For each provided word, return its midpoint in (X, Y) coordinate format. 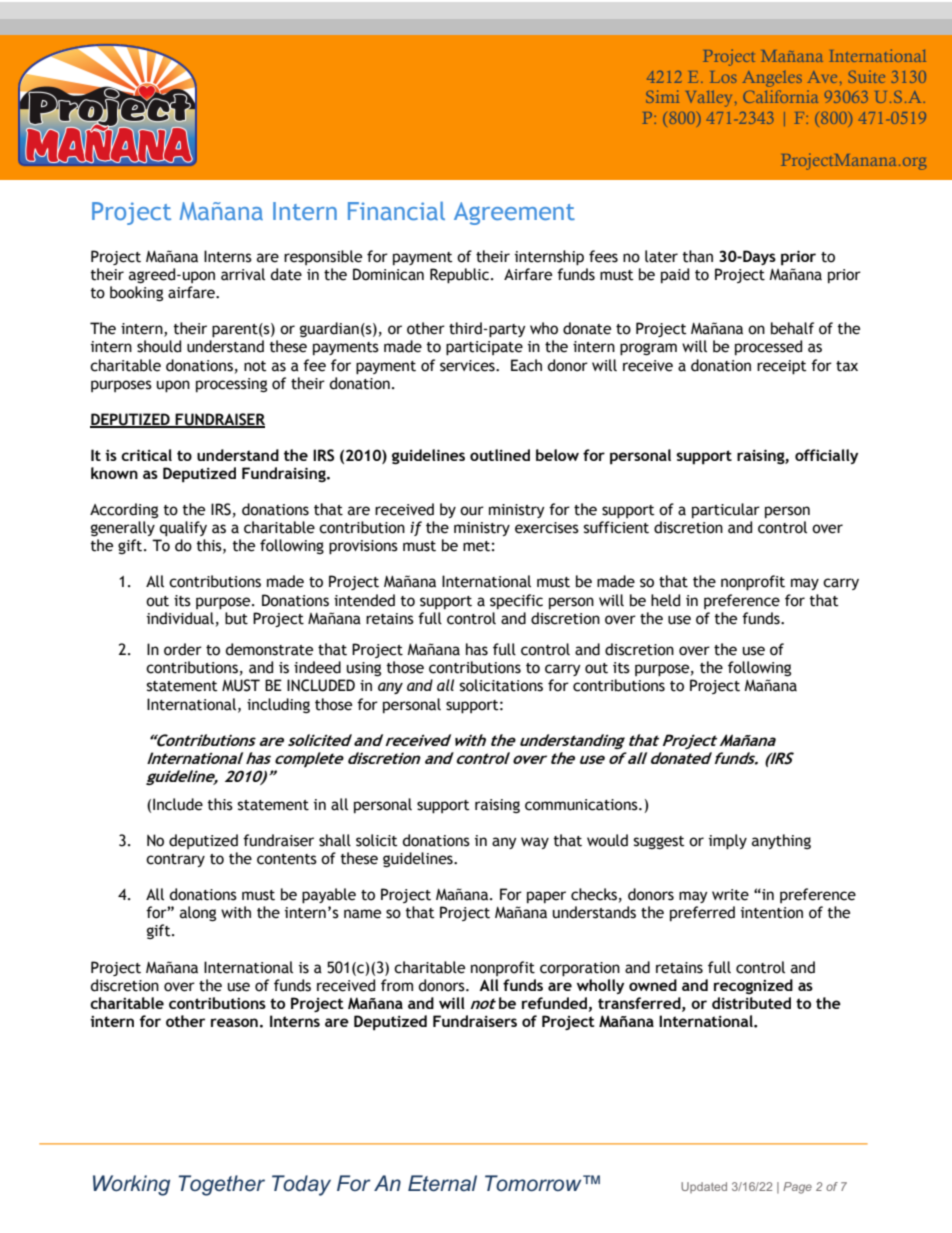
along (198, 913)
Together (221, 1185)
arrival (243, 274)
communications (582, 805)
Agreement (514, 213)
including (278, 705)
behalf (792, 328)
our (472, 511)
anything (781, 841)
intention (772, 913)
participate (484, 348)
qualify (183, 529)
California (780, 96)
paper (546, 897)
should (159, 346)
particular (726, 510)
